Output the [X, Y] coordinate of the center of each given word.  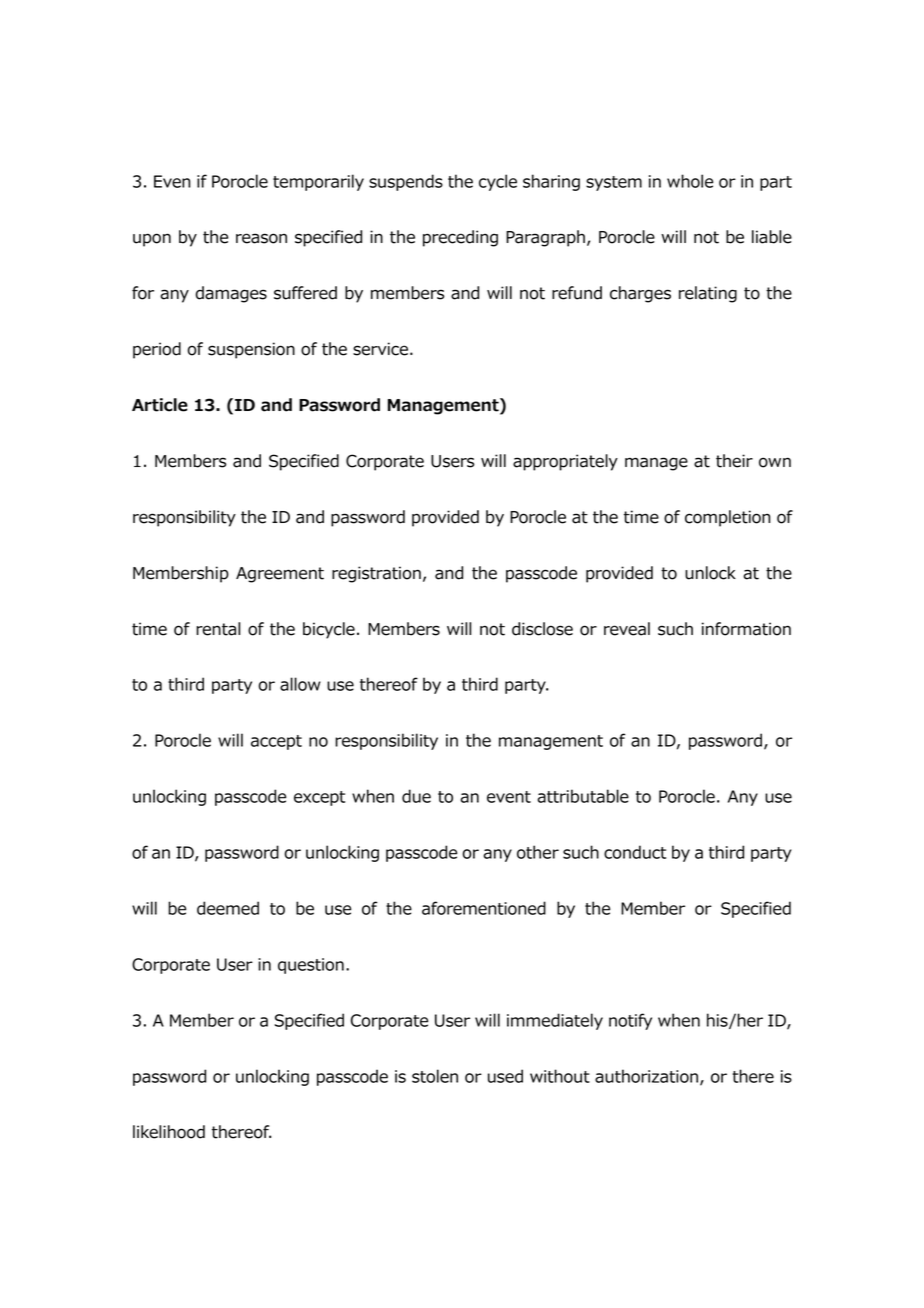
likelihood [169, 1132]
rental [218, 629]
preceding [460, 238]
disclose [542, 629]
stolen [435, 1076]
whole [690, 181]
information [746, 629]
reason [261, 238]
